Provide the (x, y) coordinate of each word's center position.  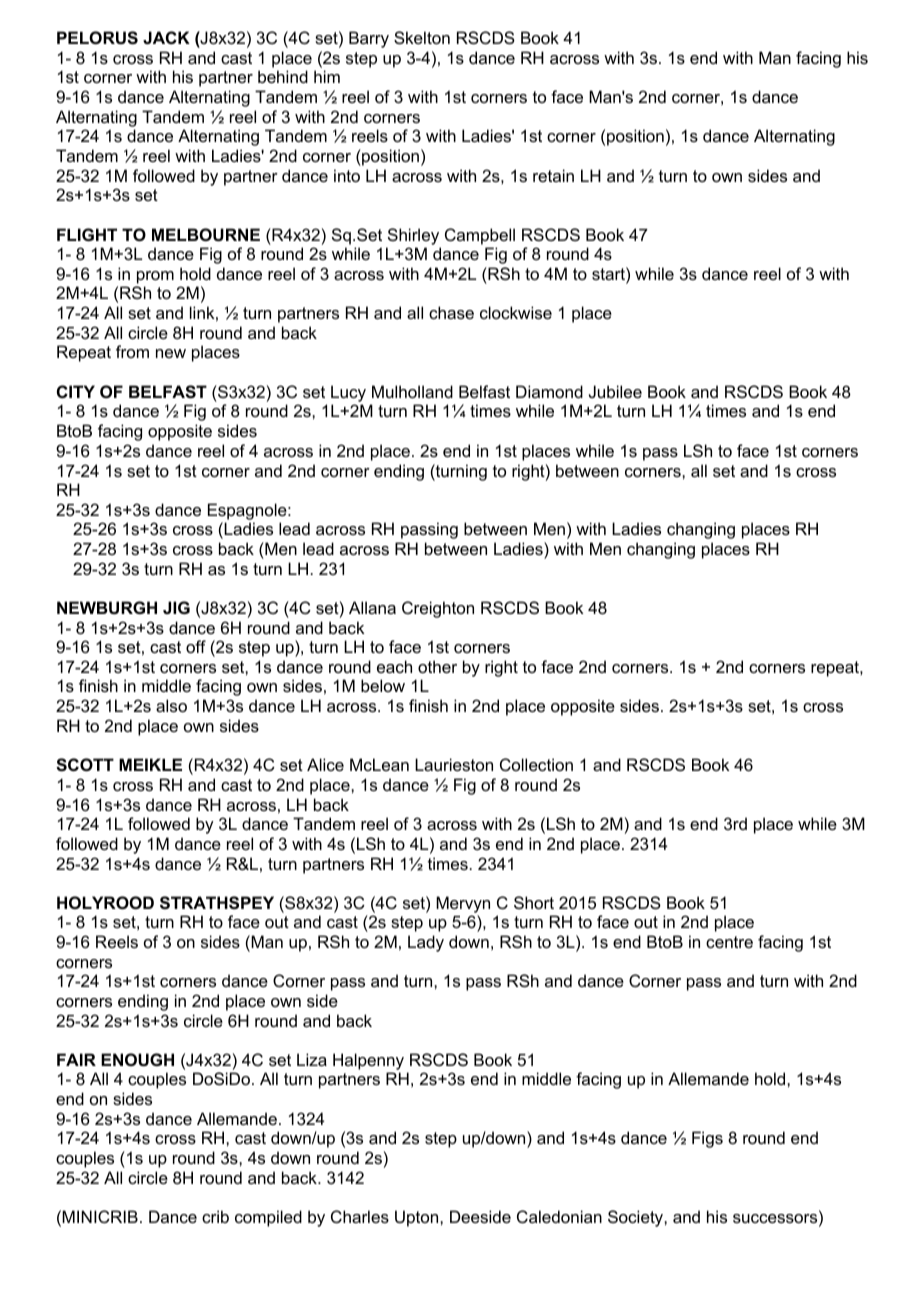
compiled (268, 1218)
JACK (166, 37)
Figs (707, 1139)
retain (553, 175)
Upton (418, 1218)
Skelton (422, 37)
